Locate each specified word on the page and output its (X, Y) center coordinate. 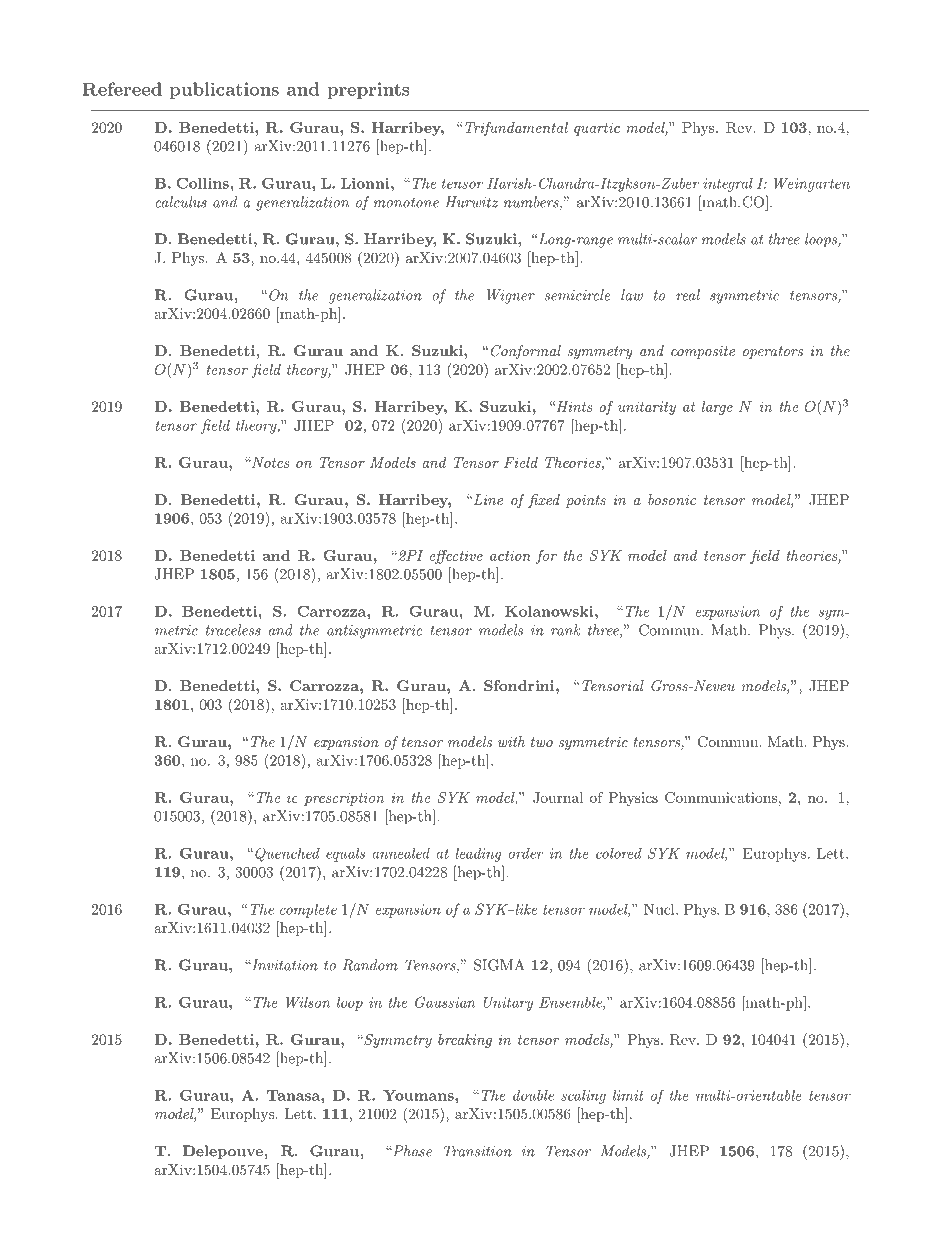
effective (456, 557)
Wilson (308, 1002)
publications (224, 90)
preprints (368, 90)
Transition (478, 1151)
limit (628, 1095)
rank (565, 630)
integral (728, 185)
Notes (269, 462)
